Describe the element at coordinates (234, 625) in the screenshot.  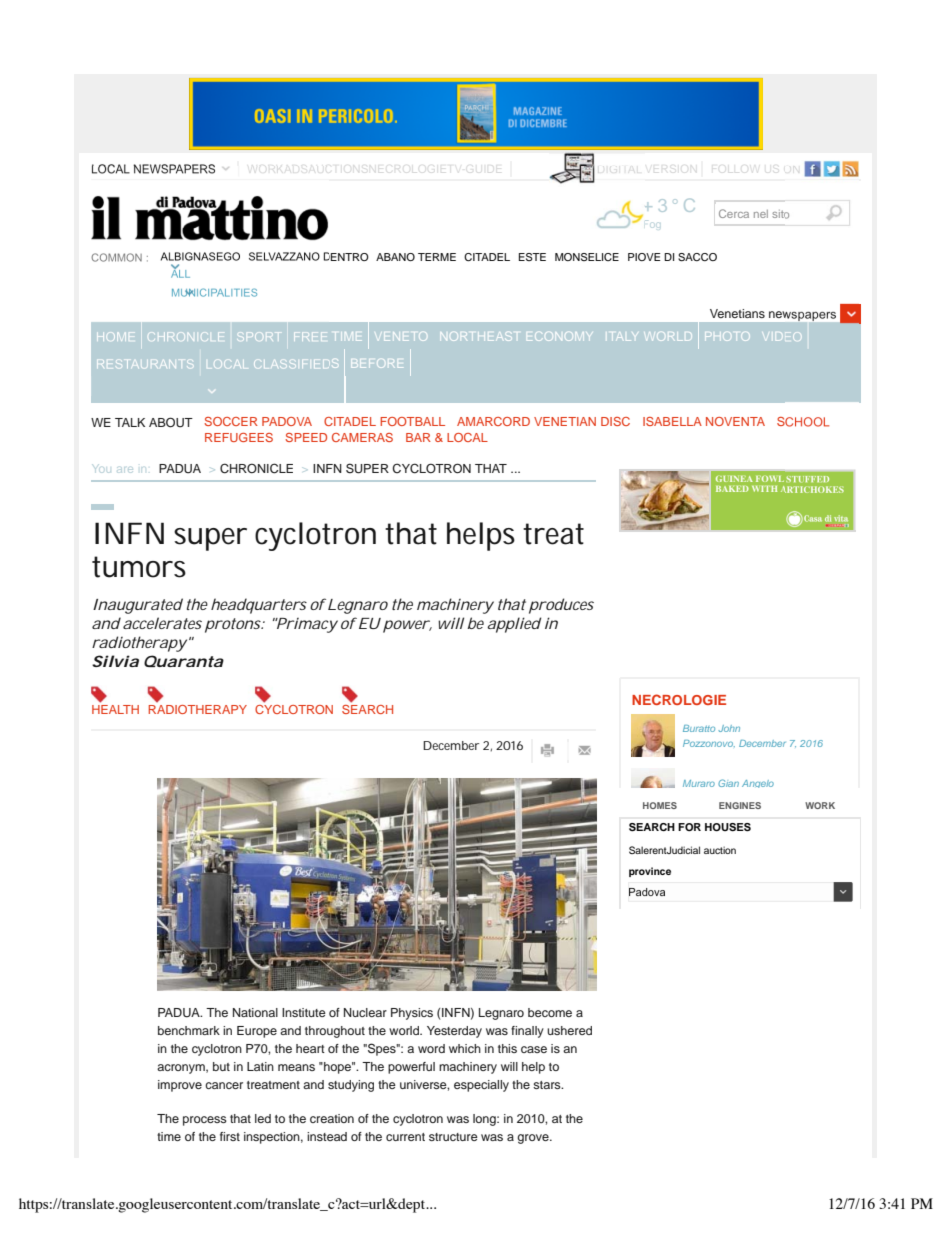
I see `protons` at that location.
